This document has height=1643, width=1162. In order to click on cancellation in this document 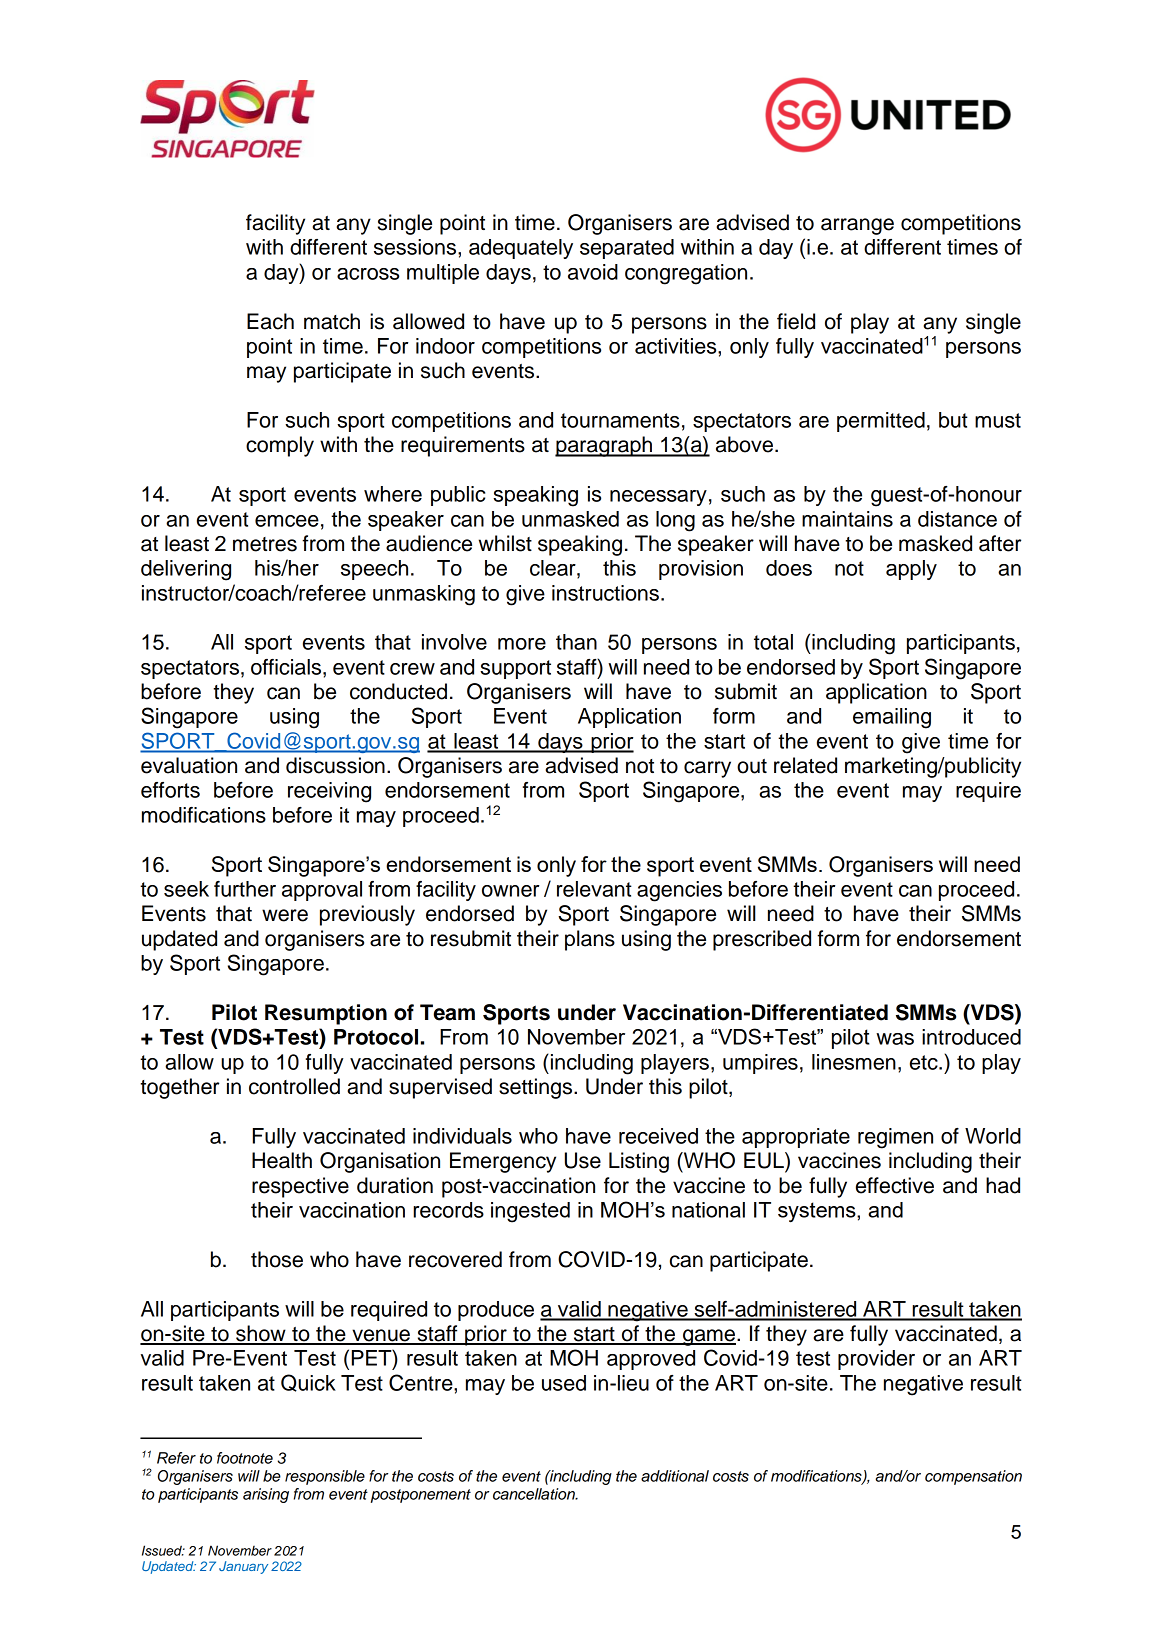, I will do `click(535, 1494)`.
